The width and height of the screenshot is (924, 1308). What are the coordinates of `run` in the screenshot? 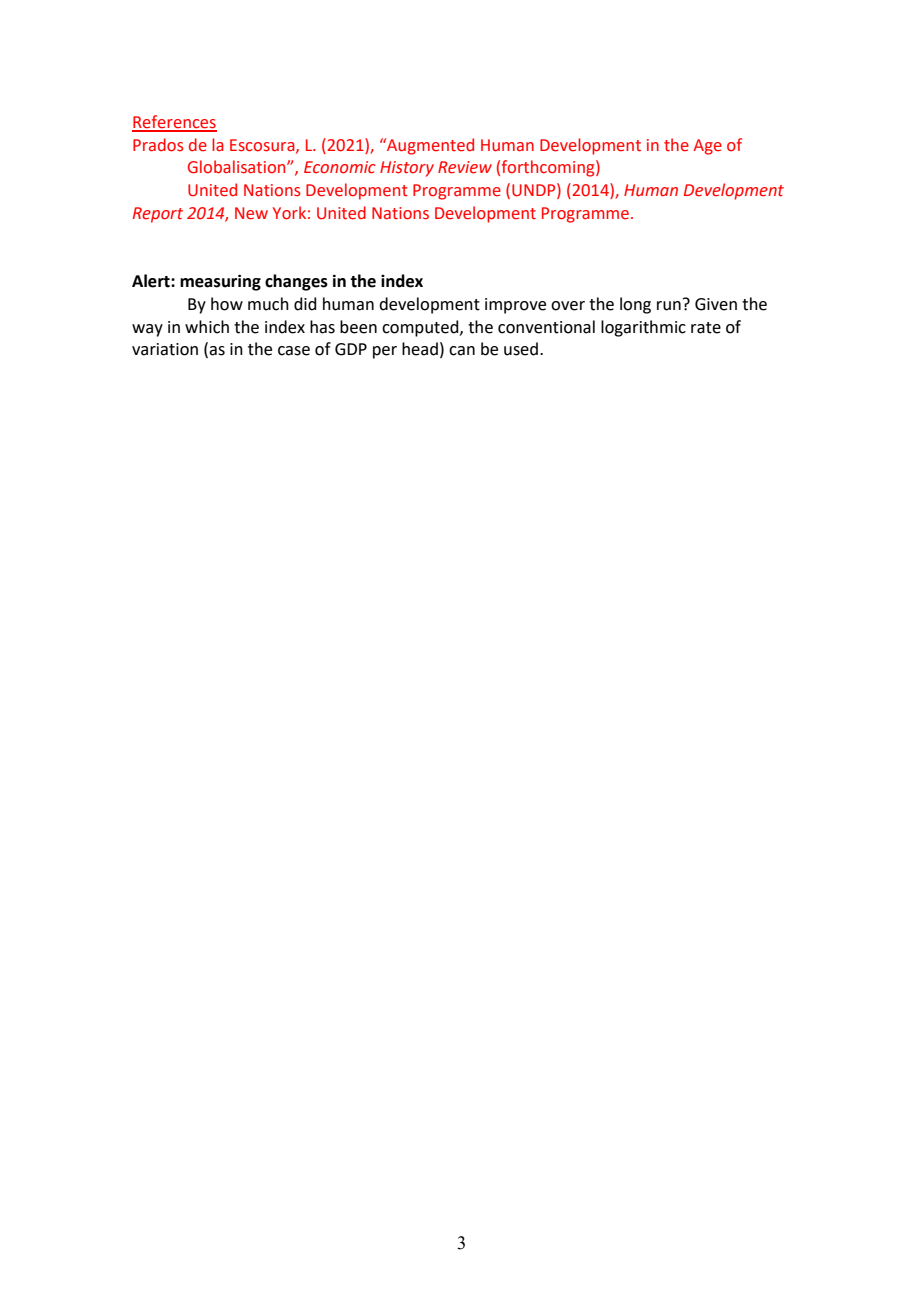 It's located at (669, 306).
